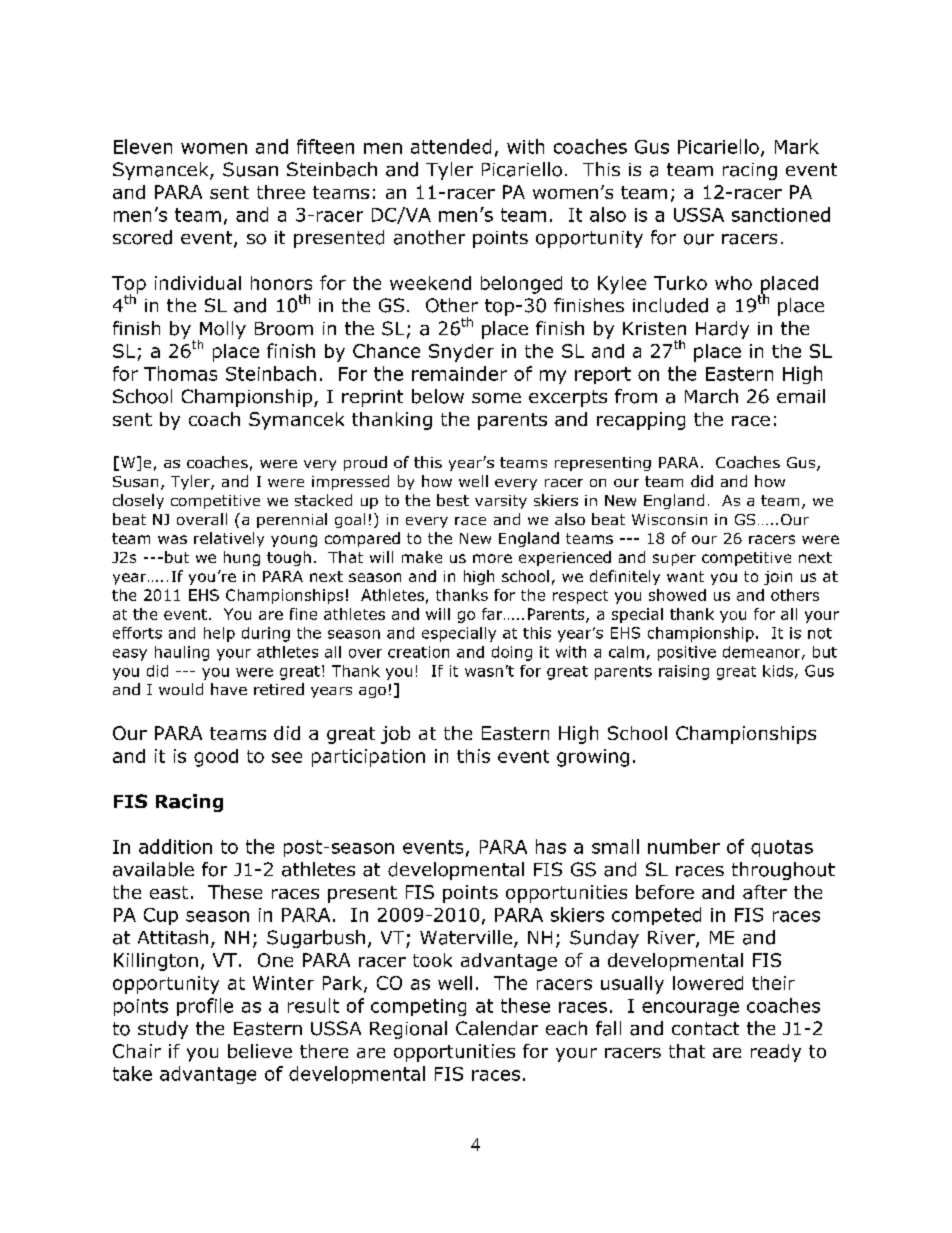 The image size is (952, 1233). What do you see at coordinates (216, 758) in the screenshot?
I see `good` at bounding box center [216, 758].
